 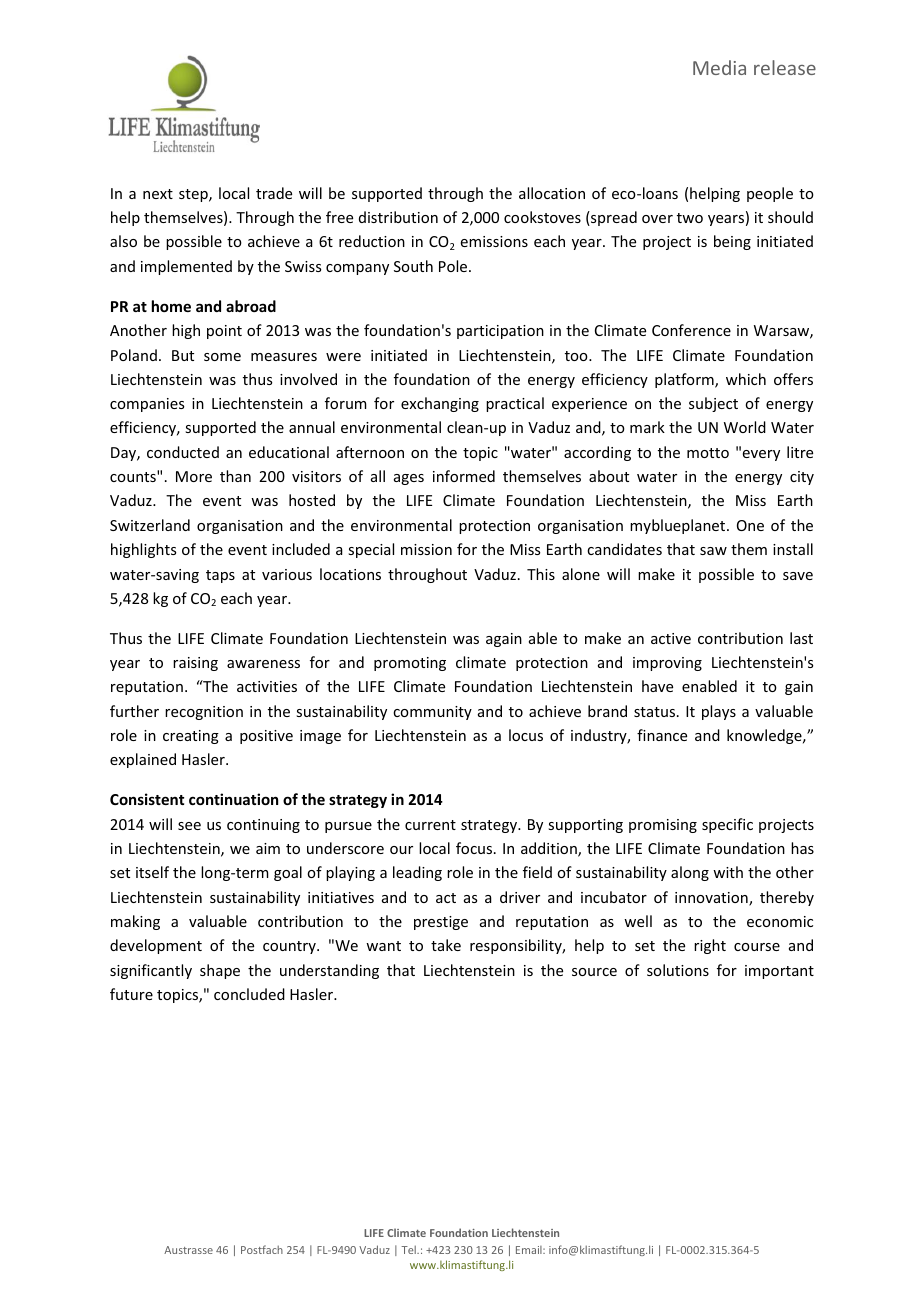 I want to click on allocation, so click(x=552, y=193).
